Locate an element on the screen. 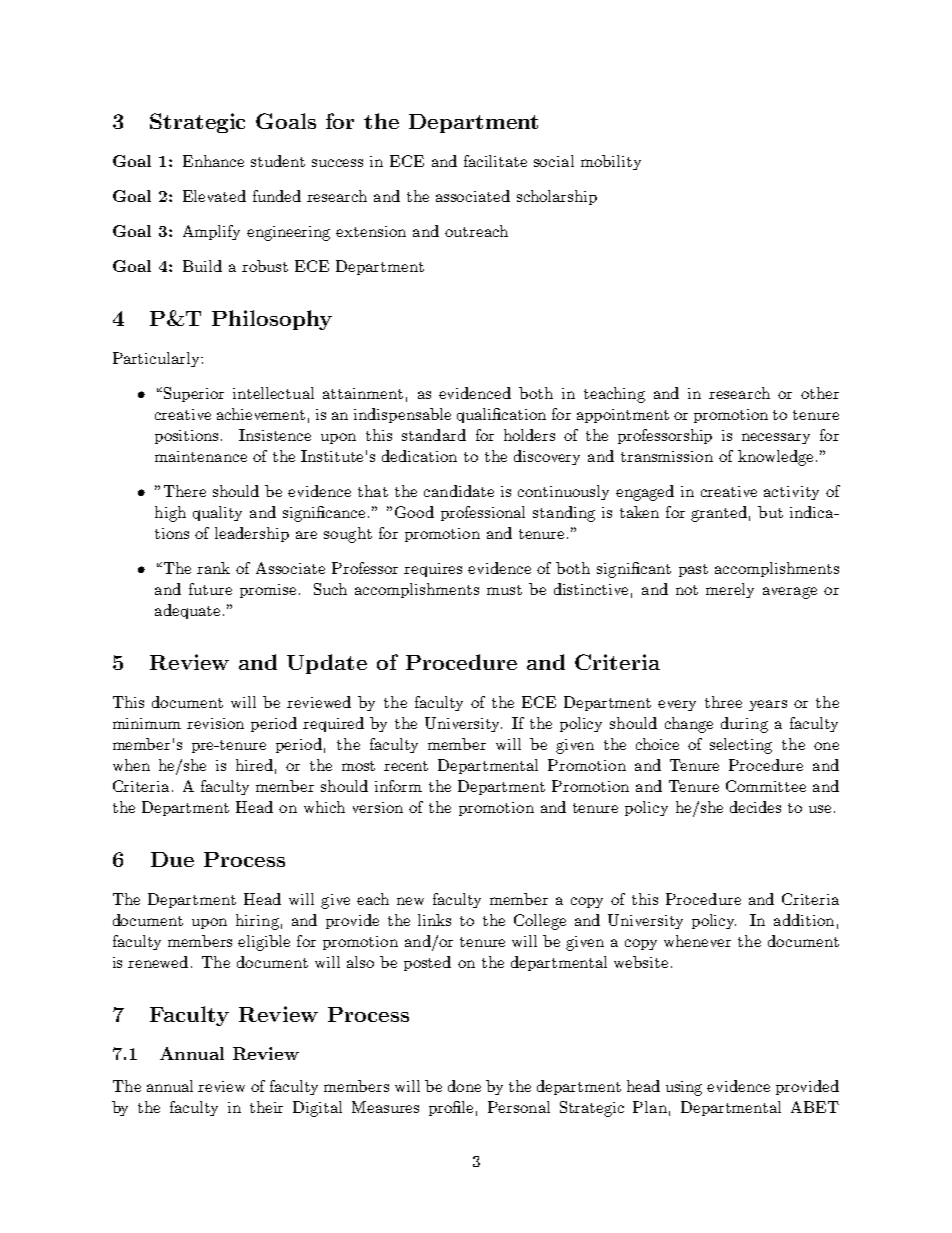 The height and width of the screenshot is (1233, 952). mobility is located at coordinates (611, 162).
